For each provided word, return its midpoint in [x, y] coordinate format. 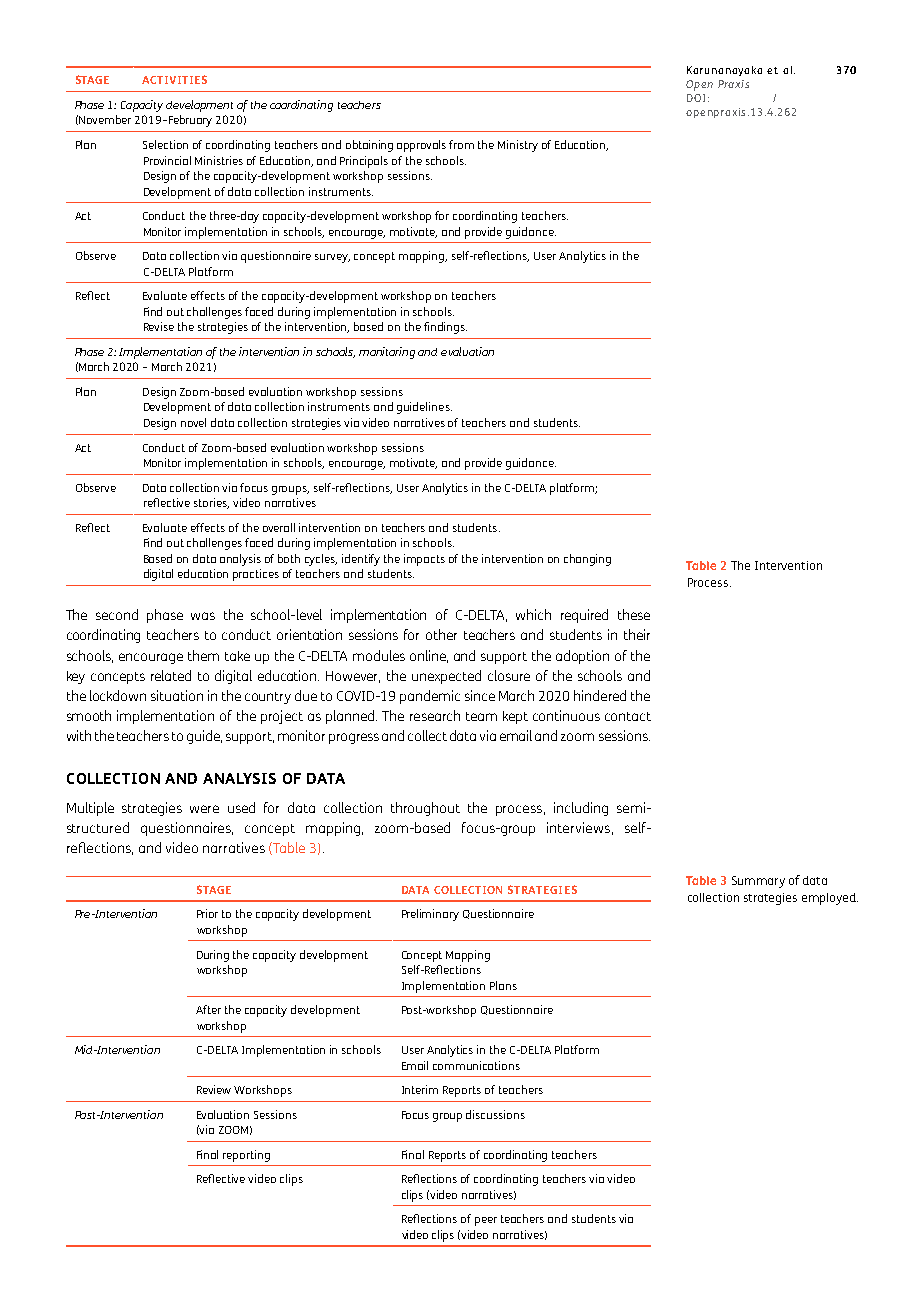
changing [587, 560]
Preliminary [430, 915]
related [171, 675]
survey [332, 258]
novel [193, 422]
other [441, 634]
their [637, 634]
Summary [758, 882]
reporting [246, 1156]
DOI [696, 98]
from [461, 144]
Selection [165, 144]
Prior [207, 913]
